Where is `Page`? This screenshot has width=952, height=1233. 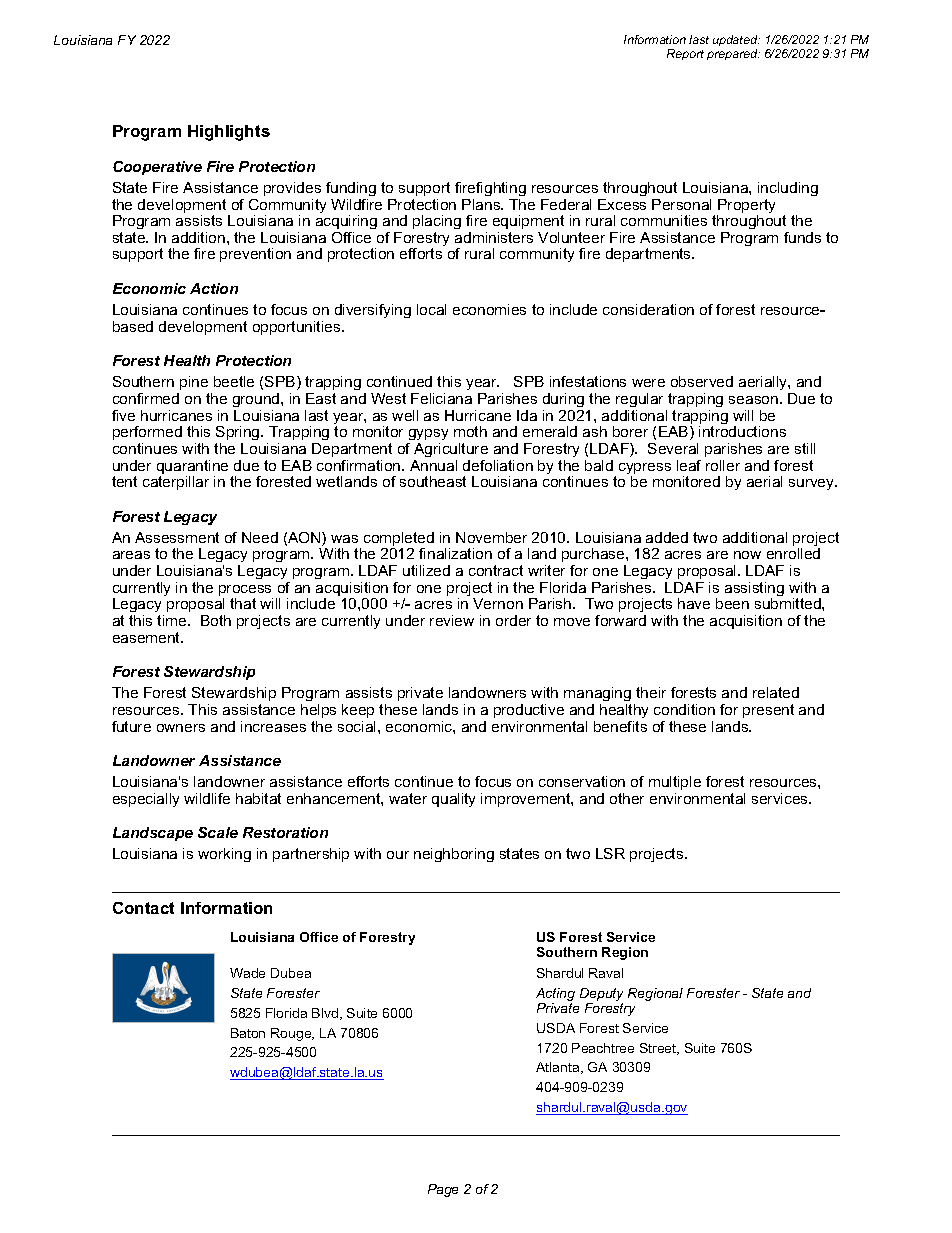 Page is located at coordinates (443, 1190).
